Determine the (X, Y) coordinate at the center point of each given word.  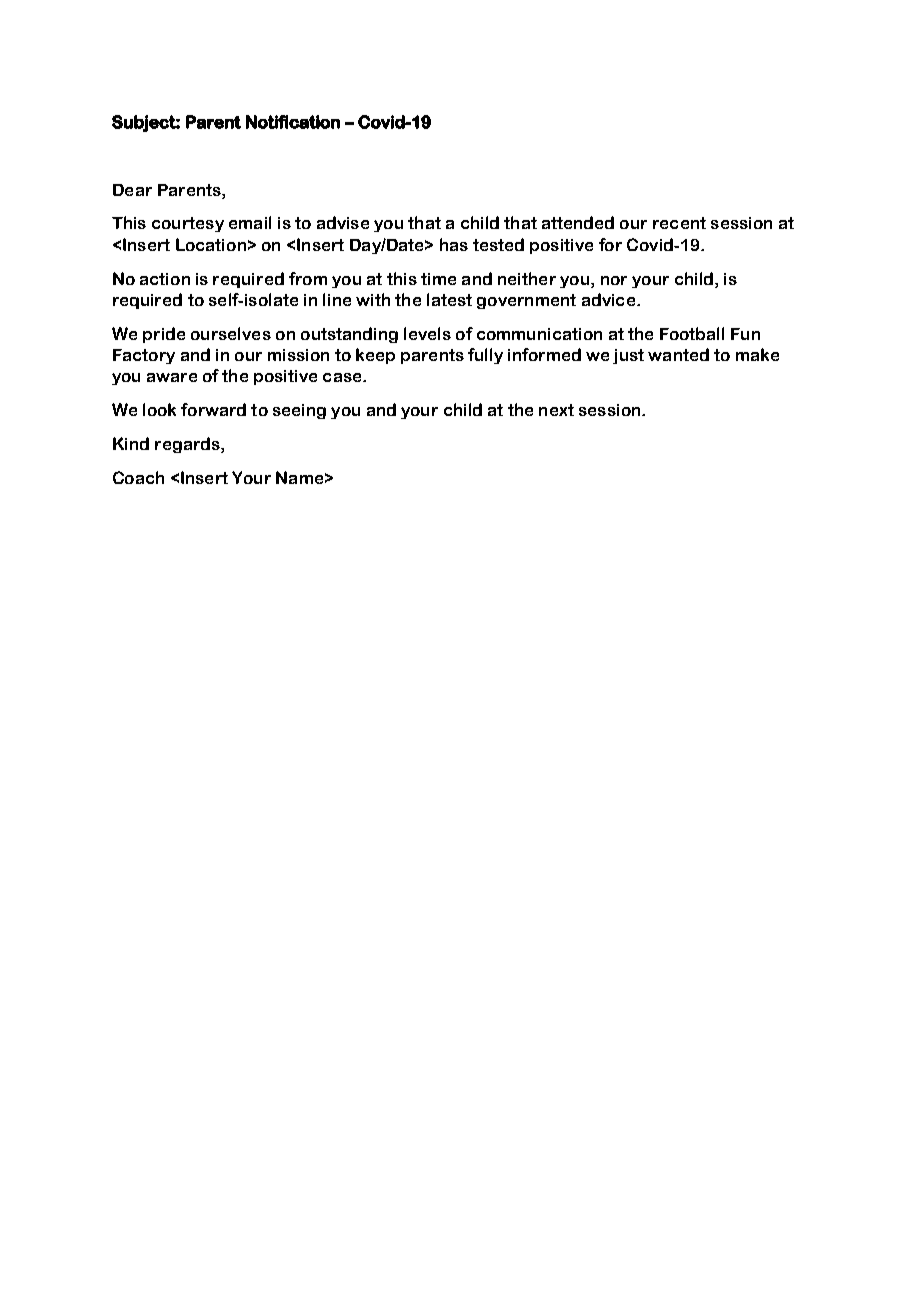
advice (608, 299)
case (343, 377)
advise (343, 222)
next (556, 410)
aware (172, 377)
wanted (678, 354)
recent (679, 223)
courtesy (188, 224)
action (165, 279)
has (454, 244)
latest (449, 299)
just (628, 356)
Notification (293, 122)
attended (578, 222)
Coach (138, 477)
